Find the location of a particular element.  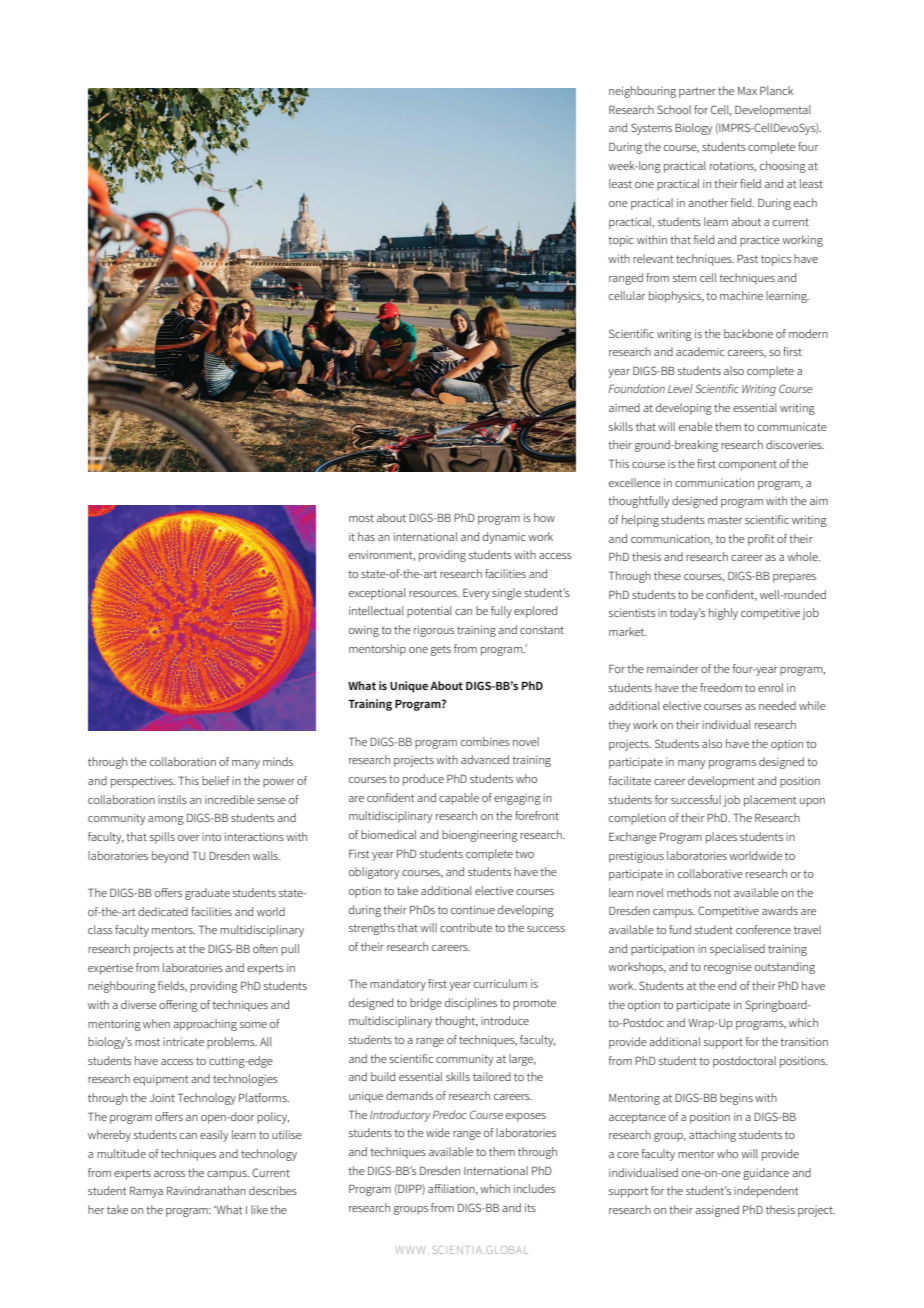

dynamic is located at coordinates (504, 538).
